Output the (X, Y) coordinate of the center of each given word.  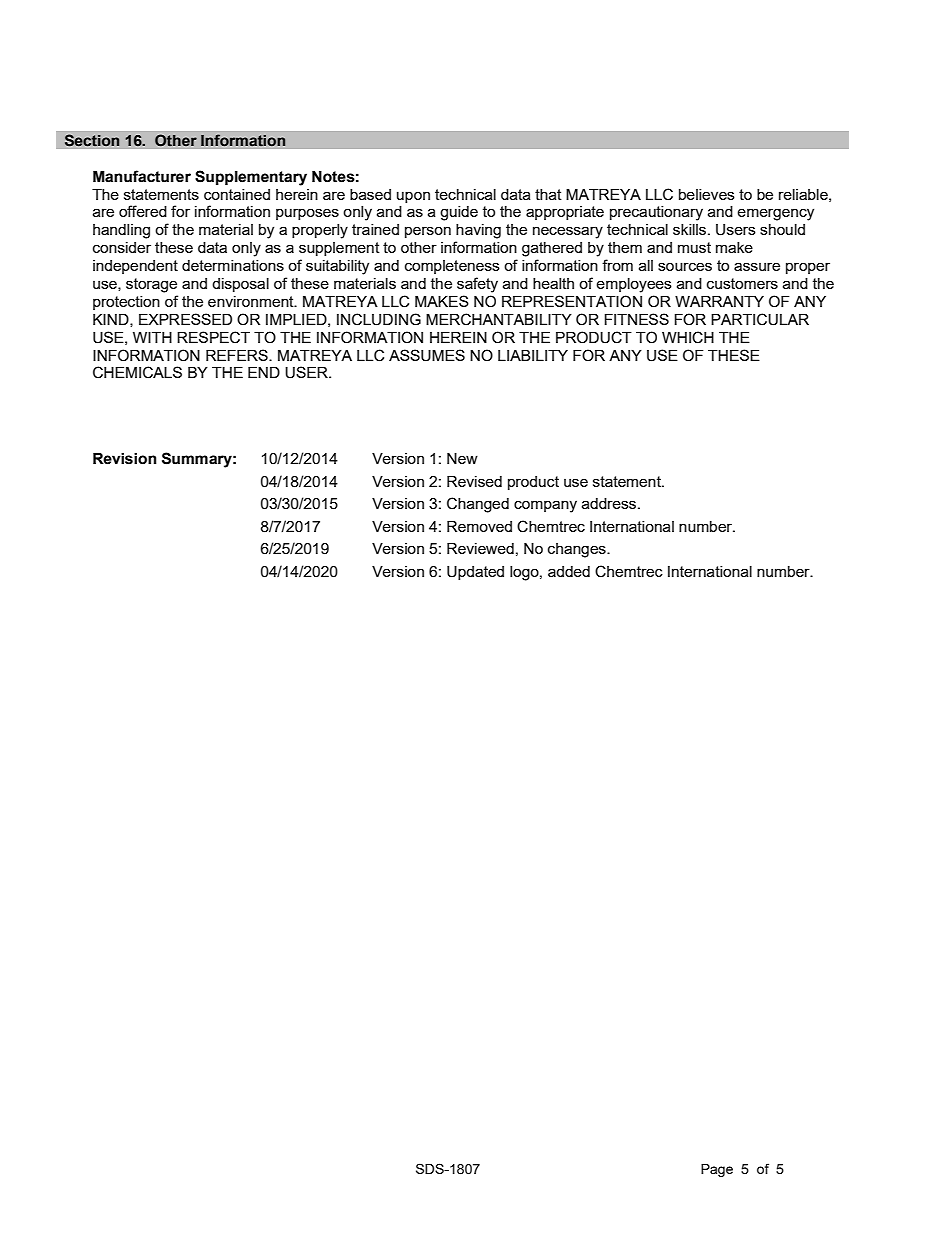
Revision (125, 459)
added (569, 571)
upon (413, 197)
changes (578, 550)
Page (717, 1170)
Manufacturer (142, 176)
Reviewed (480, 548)
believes (707, 194)
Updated (475, 573)
